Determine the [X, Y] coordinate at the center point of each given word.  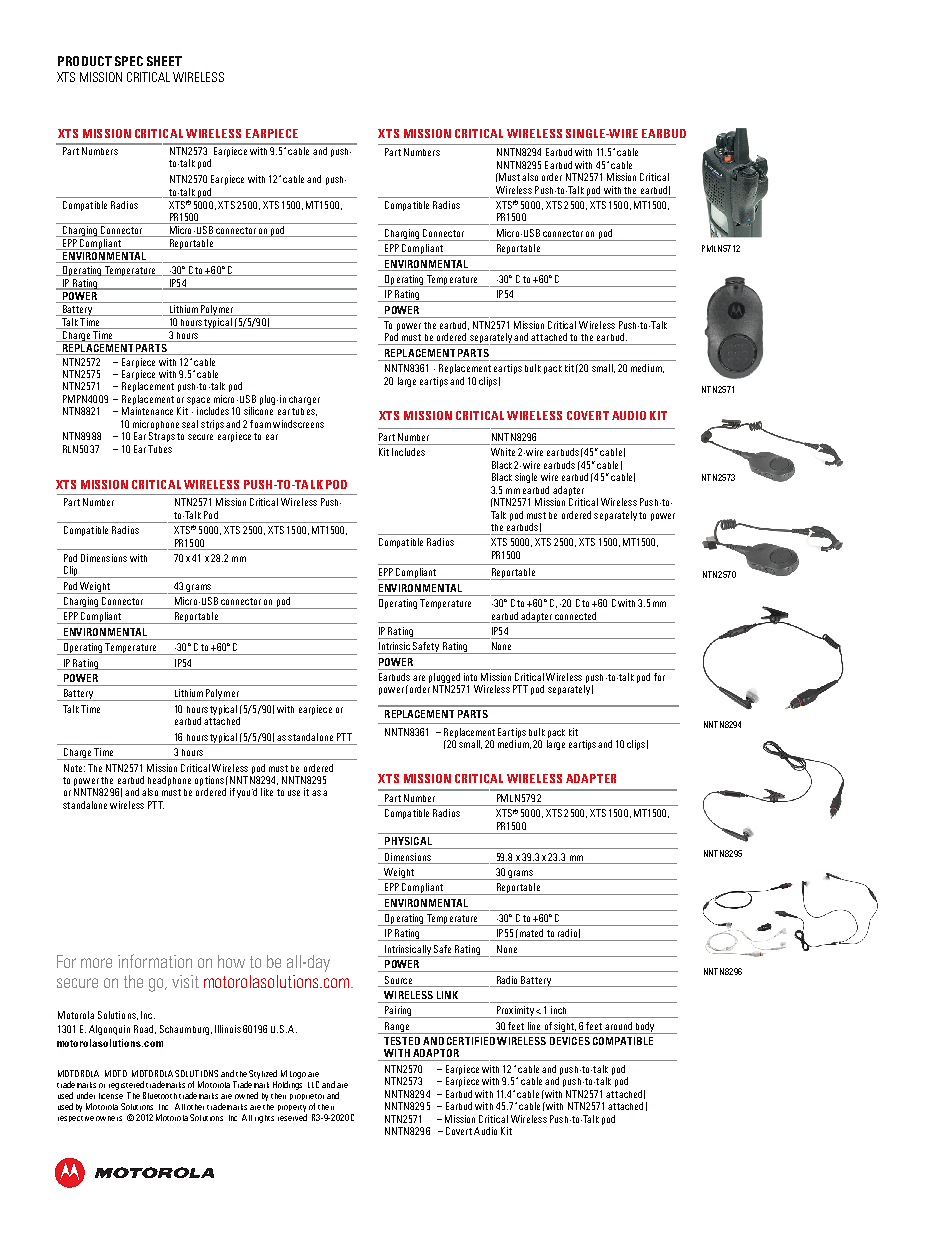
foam [260, 424]
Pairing [398, 1012]
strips [212, 425]
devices [570, 1041]
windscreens [298, 424]
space [198, 401]
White [503, 452]
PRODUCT [85, 61]
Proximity [515, 1012]
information [155, 961]
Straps [162, 437]
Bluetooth [160, 1095]
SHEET [164, 61]
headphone [169, 782]
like [267, 792]
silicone [258, 411]
